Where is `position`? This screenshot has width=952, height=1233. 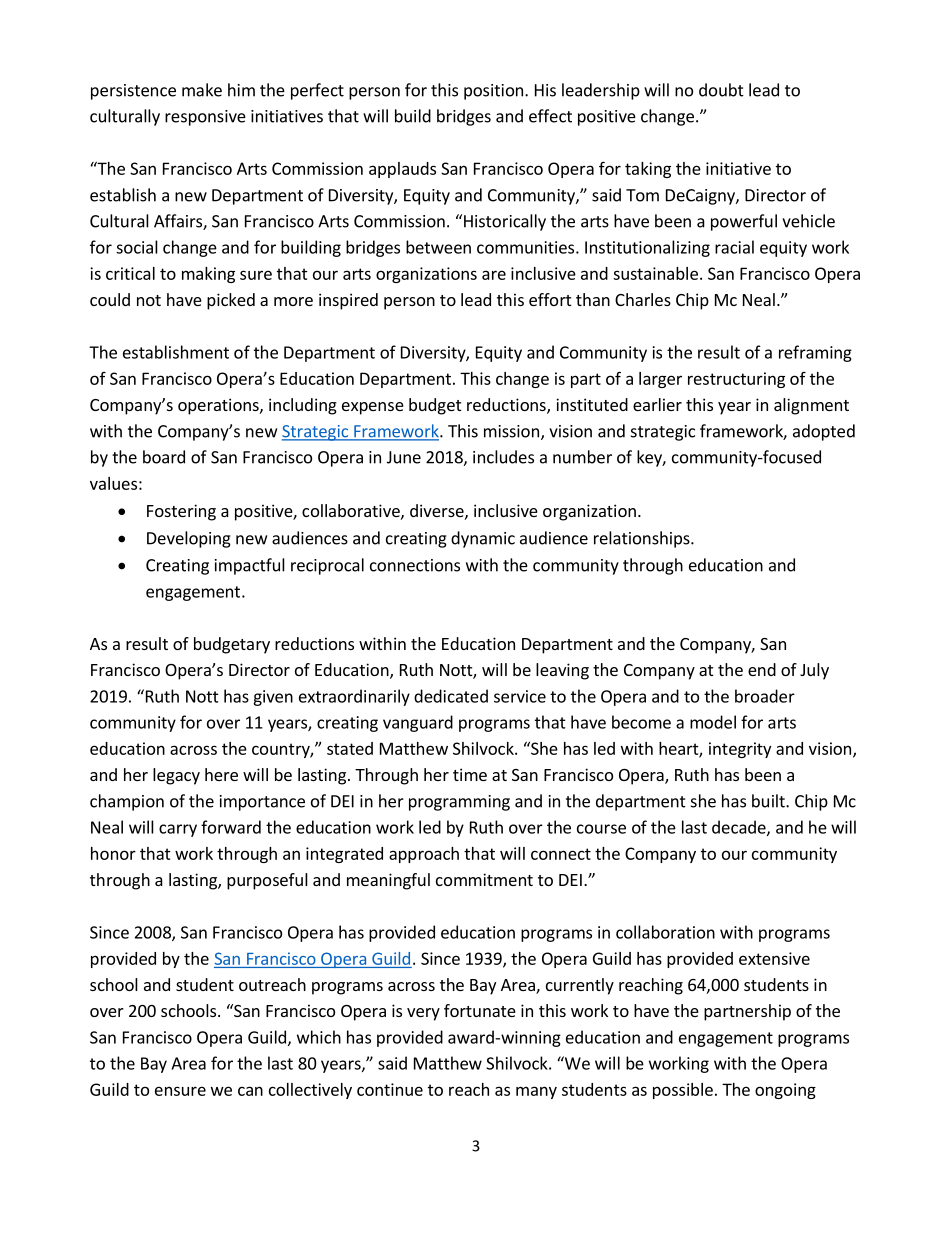 position is located at coordinates (493, 92).
